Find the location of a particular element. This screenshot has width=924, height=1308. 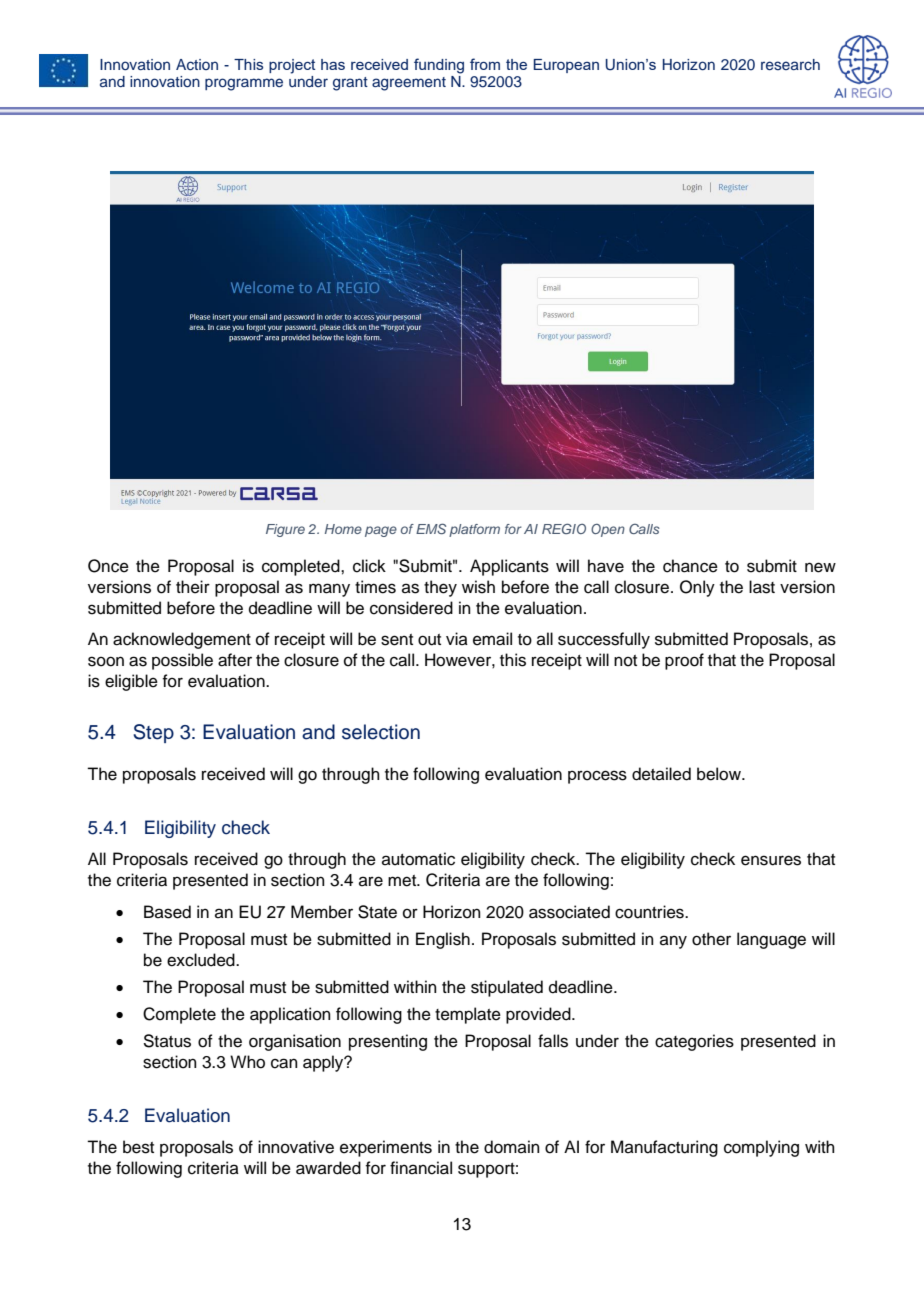

platform is located at coordinates (474, 530).
